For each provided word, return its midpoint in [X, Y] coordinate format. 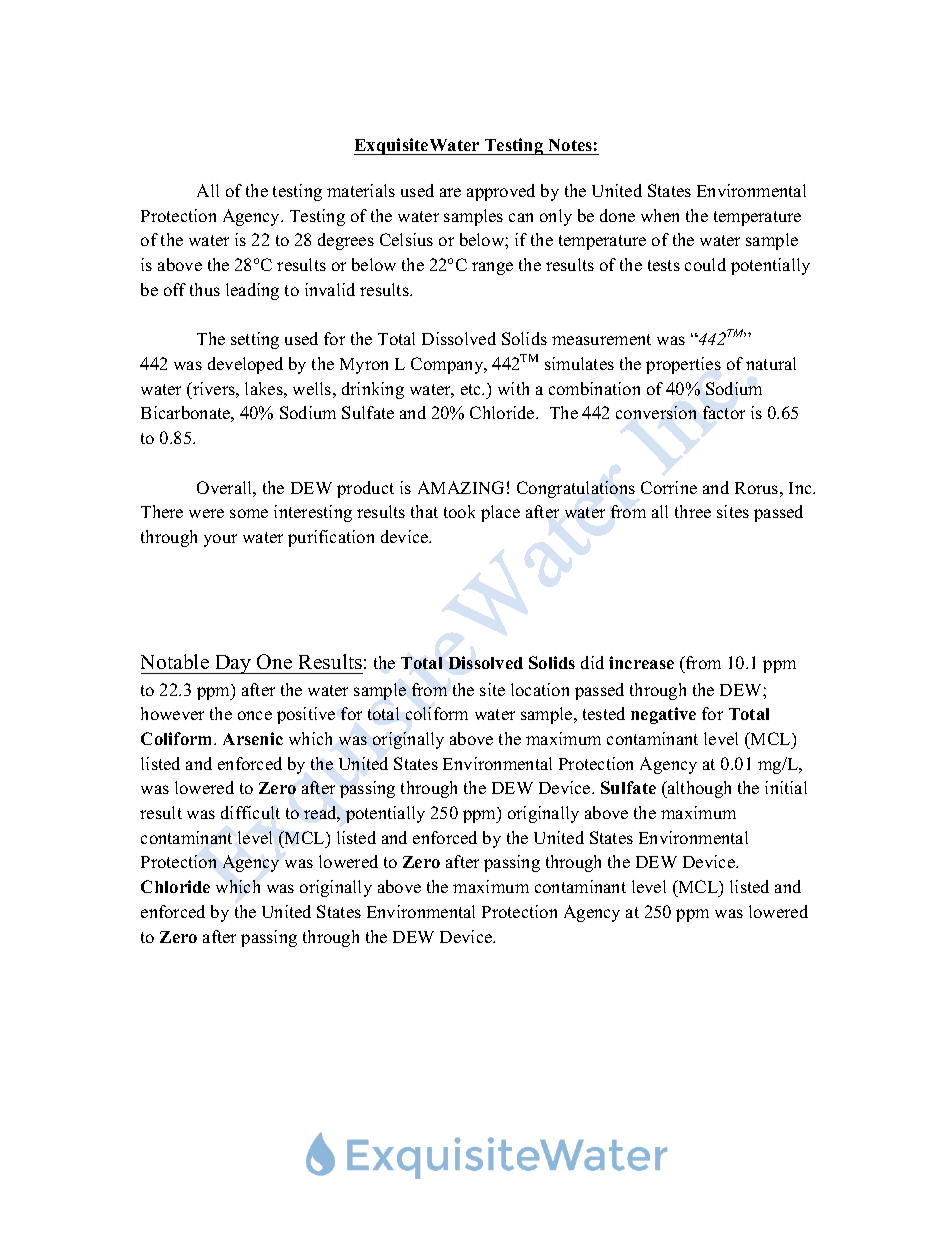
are [450, 192]
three [693, 511]
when [660, 215]
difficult [250, 812]
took [459, 511]
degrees [346, 241]
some [249, 513]
